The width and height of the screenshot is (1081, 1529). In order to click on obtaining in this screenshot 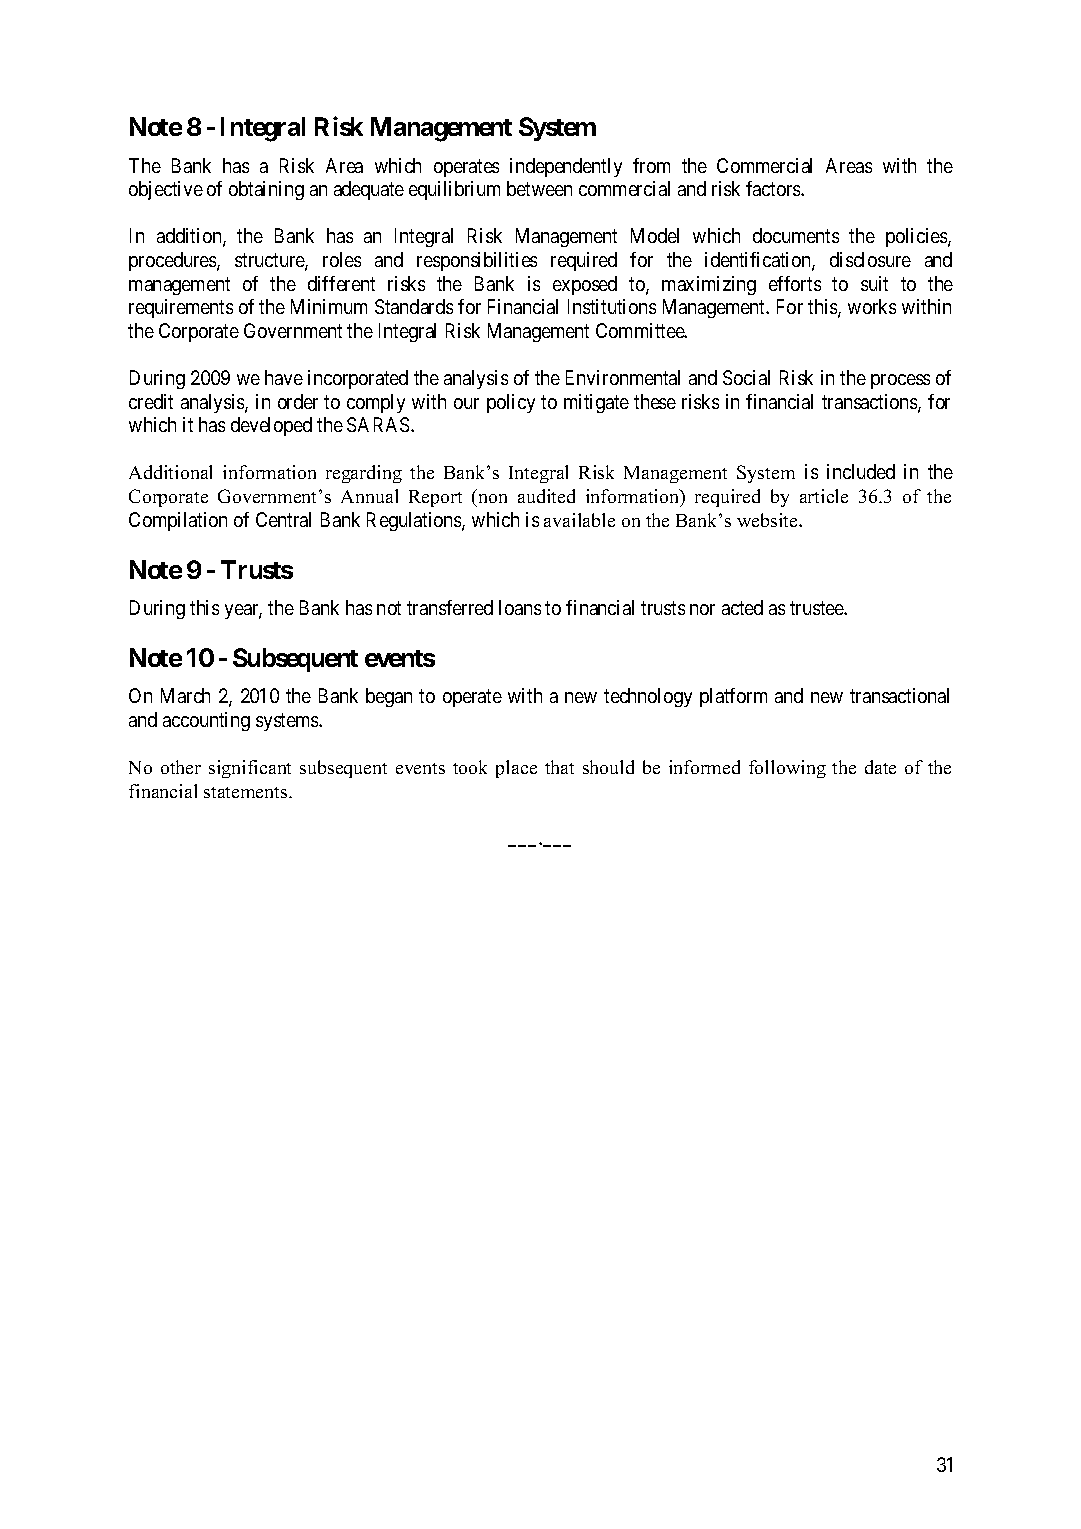, I will do `click(266, 190)`.
